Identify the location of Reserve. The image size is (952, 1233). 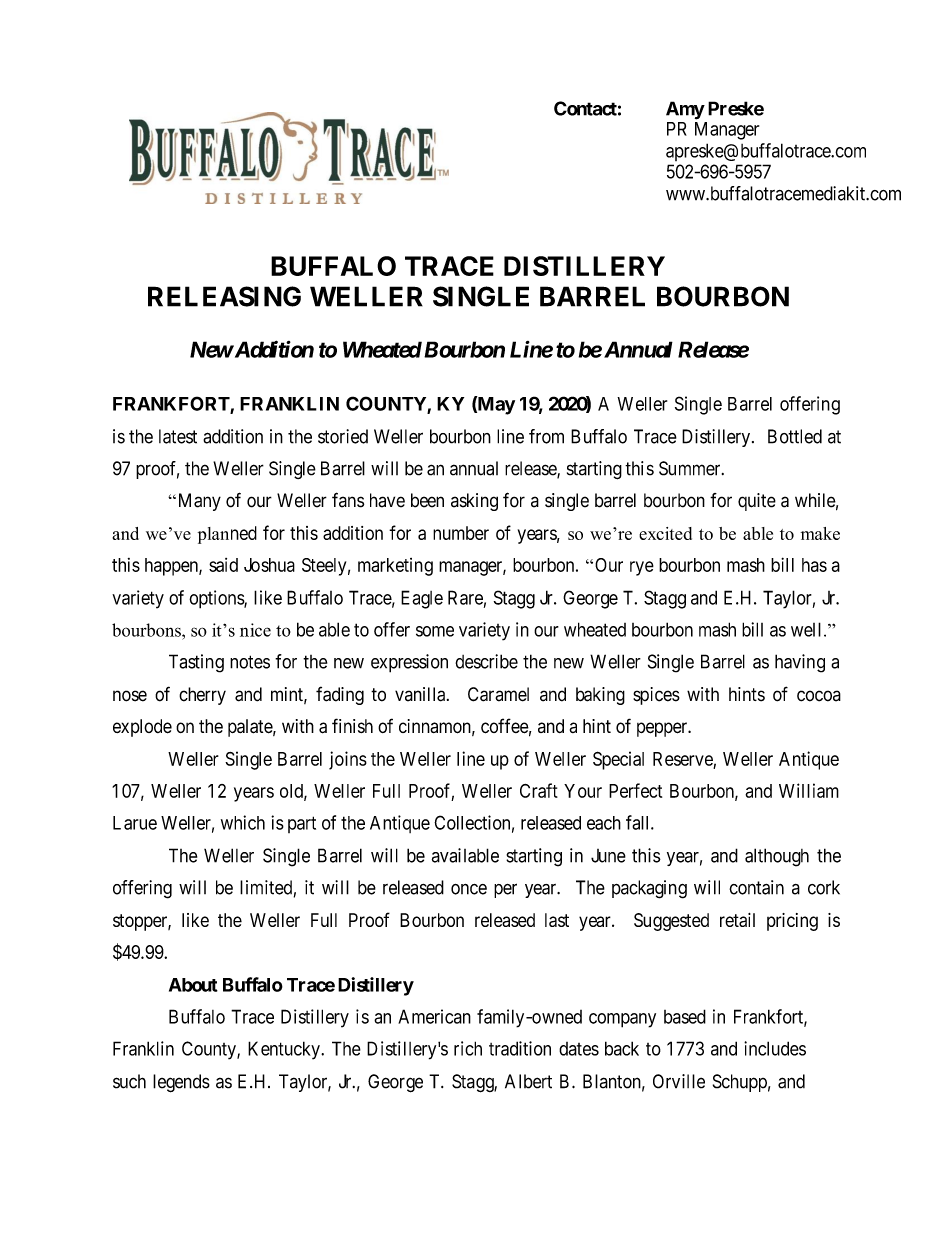
(683, 759).
